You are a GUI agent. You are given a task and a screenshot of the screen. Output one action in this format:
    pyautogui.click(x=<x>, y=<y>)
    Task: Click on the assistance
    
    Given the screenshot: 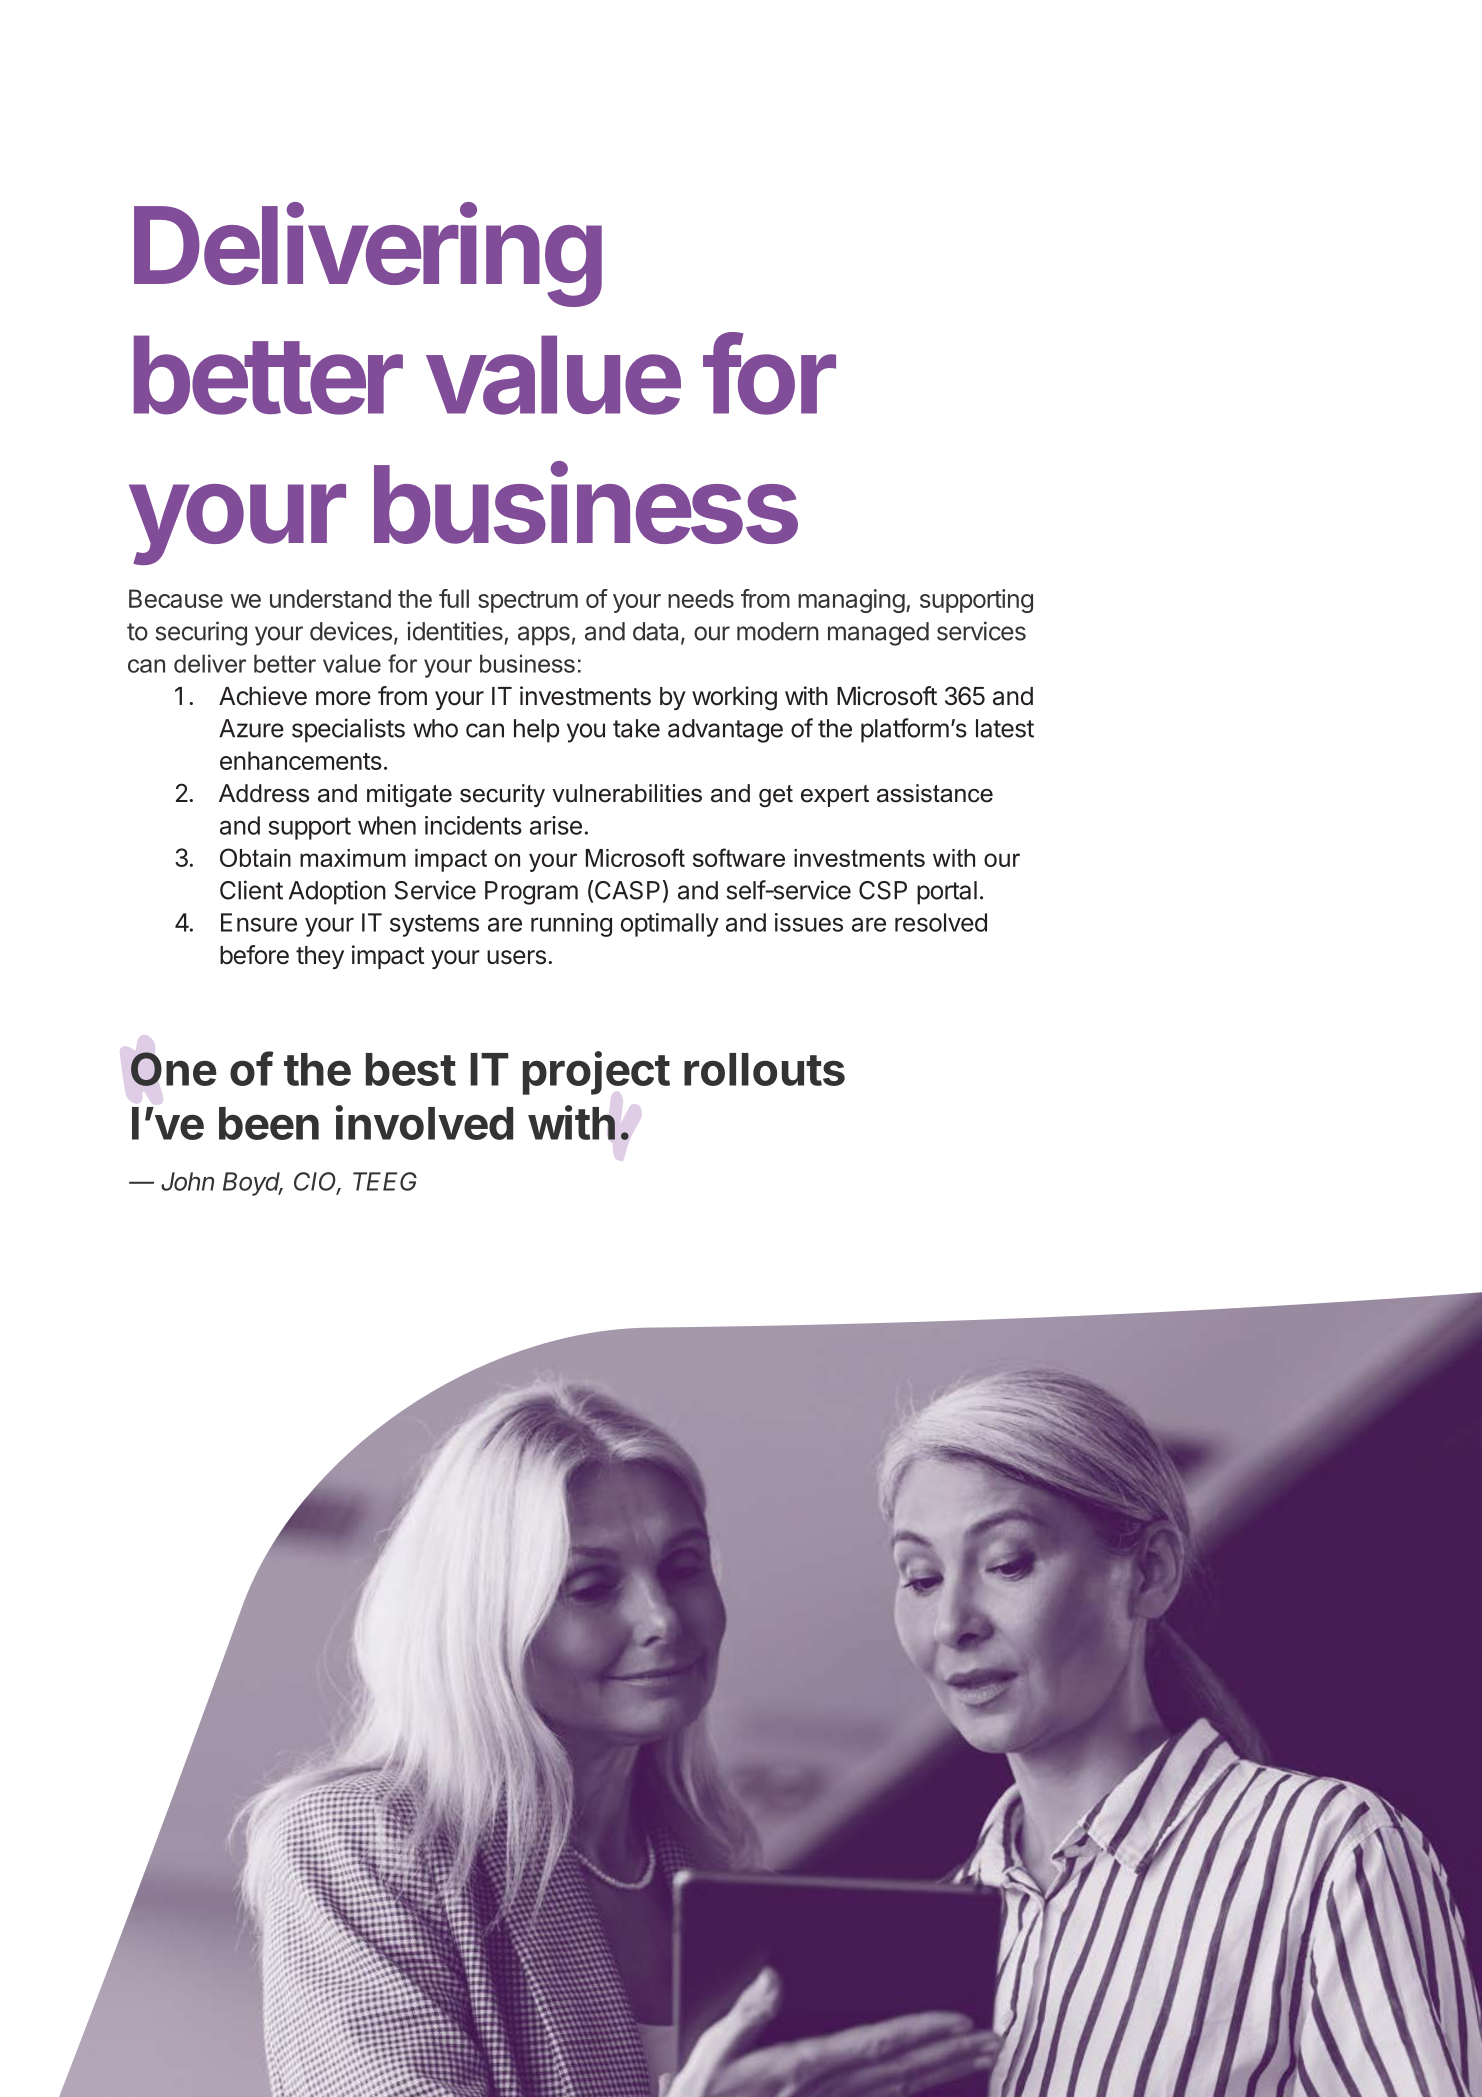 What is the action you would take?
    pyautogui.click(x=935, y=793)
